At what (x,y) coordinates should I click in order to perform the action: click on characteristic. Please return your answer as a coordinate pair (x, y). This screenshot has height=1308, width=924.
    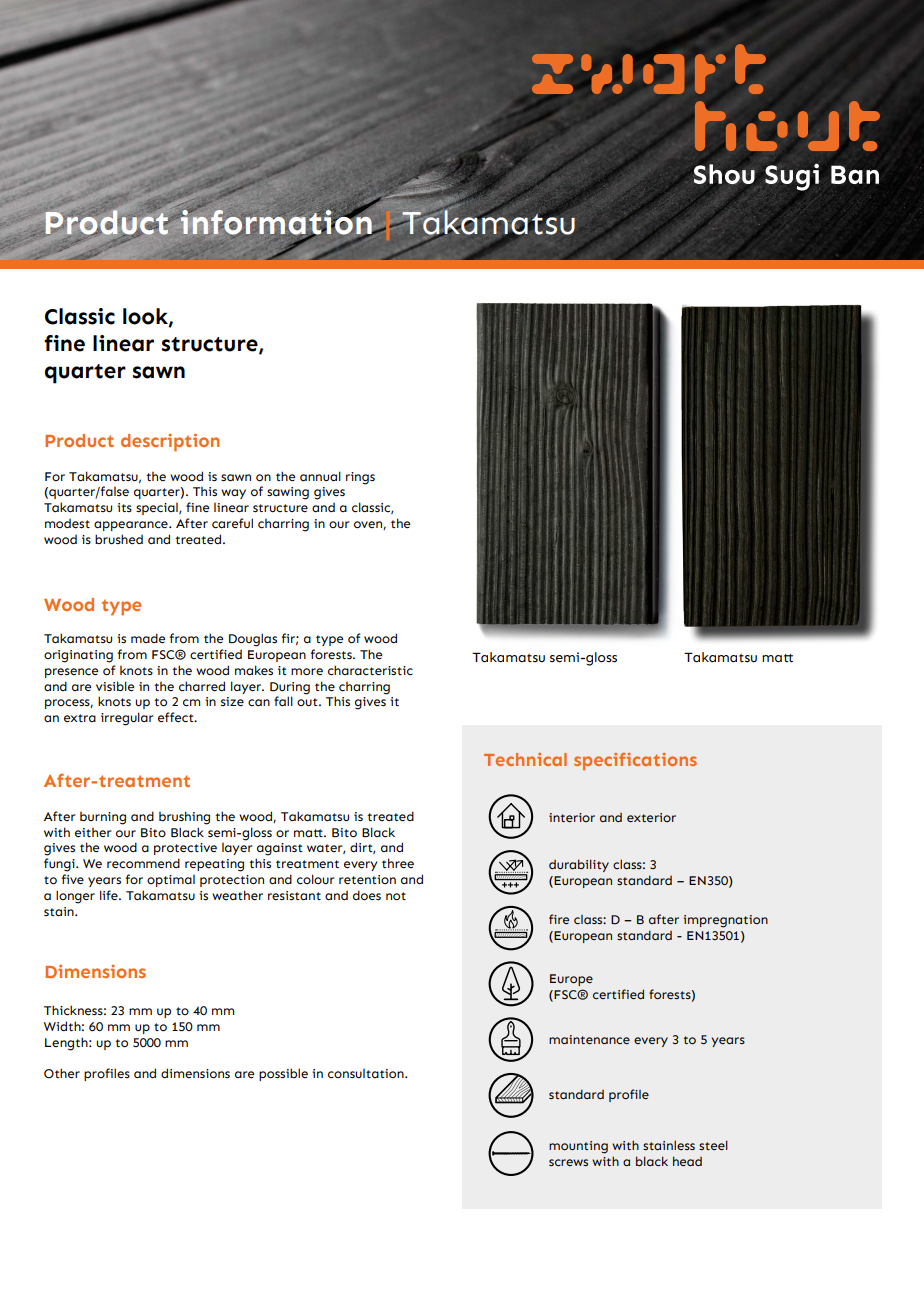
    Looking at the image, I should click on (370, 670).
